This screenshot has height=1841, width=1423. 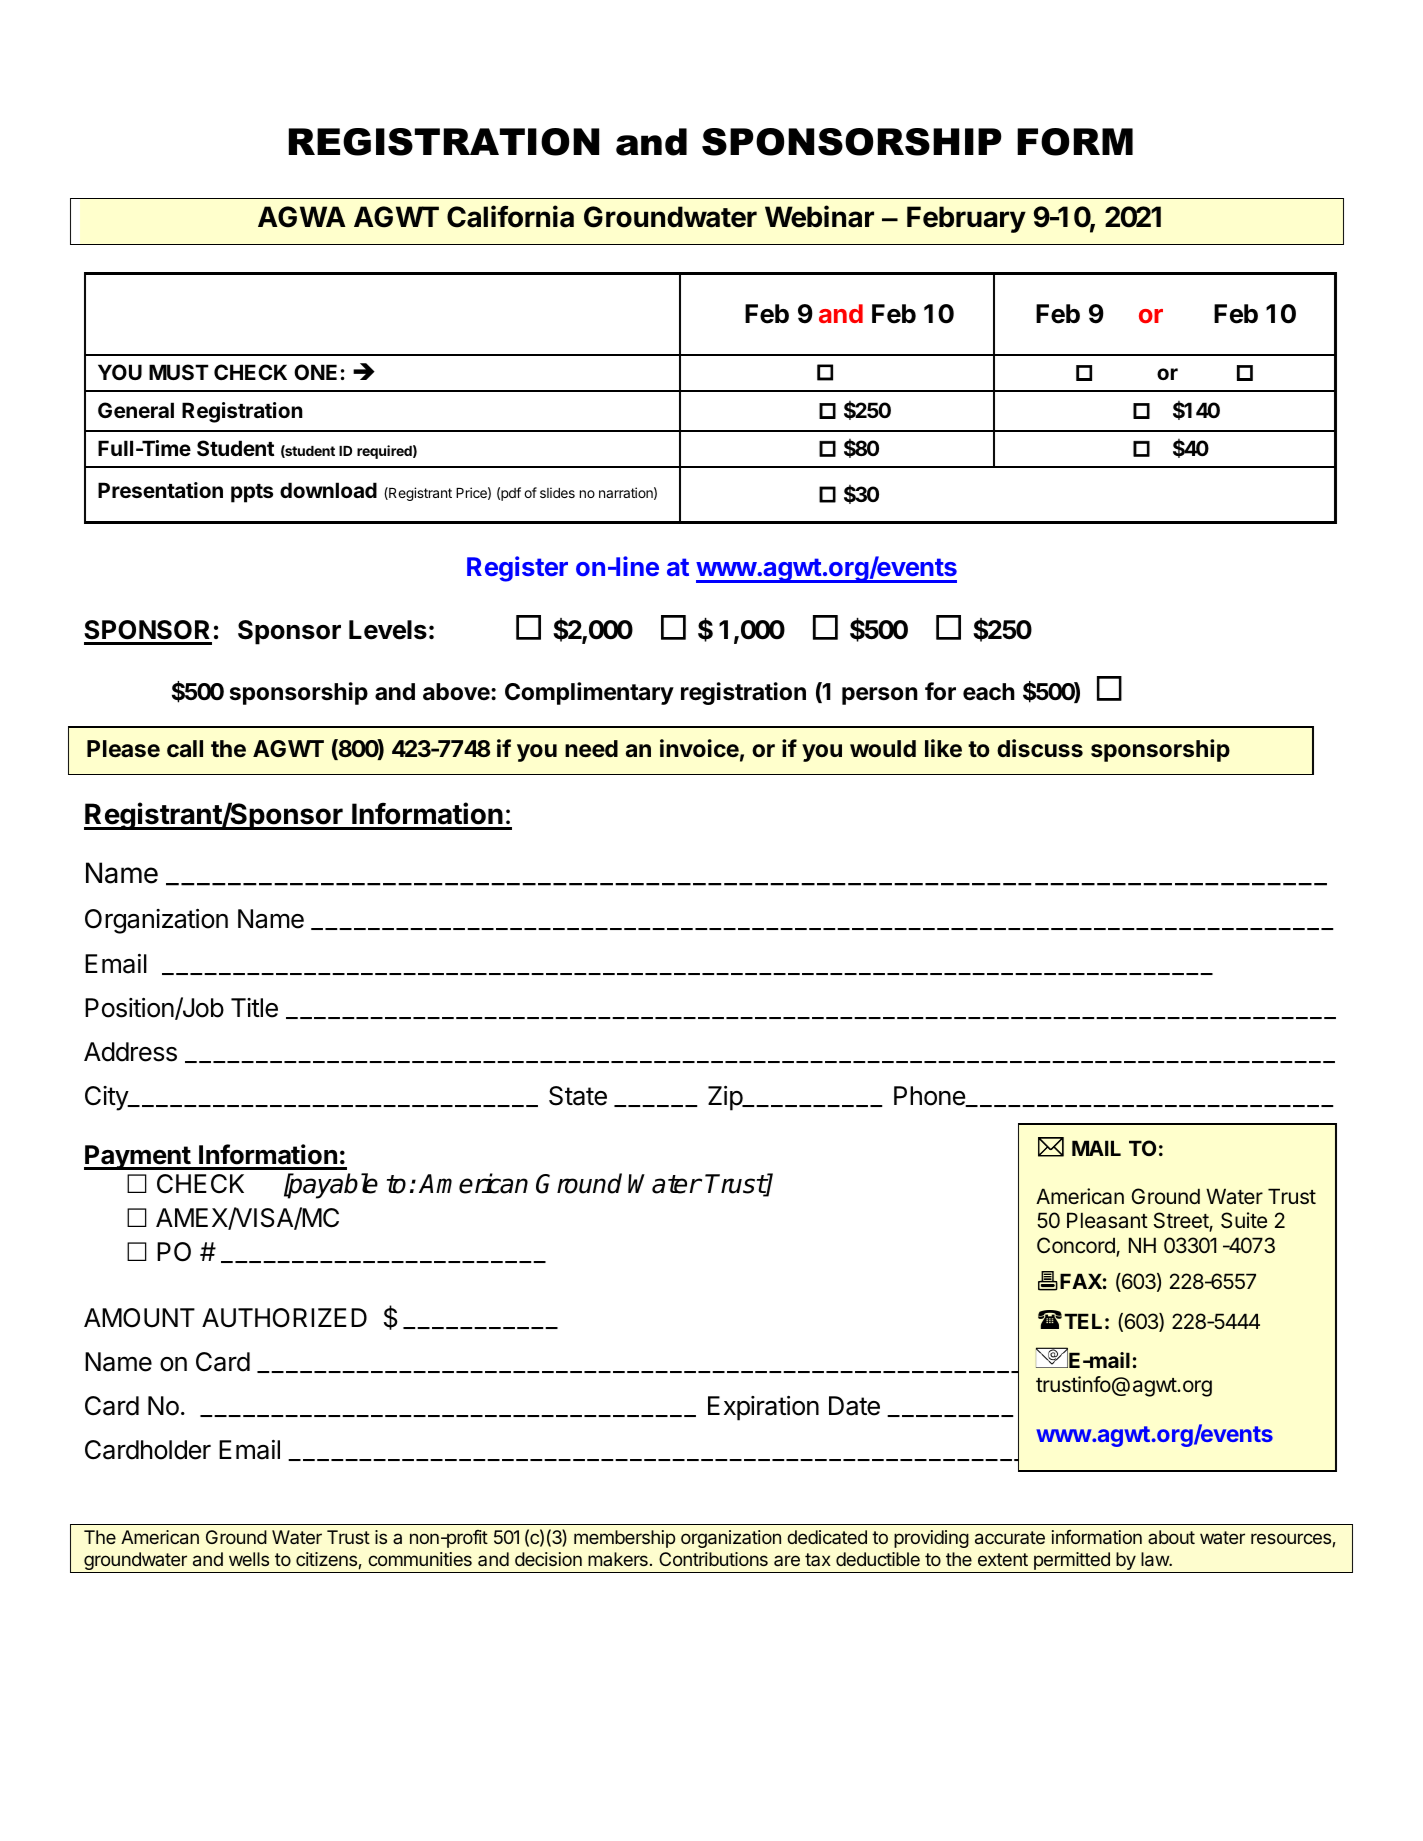 What do you see at coordinates (138, 1157) in the screenshot?
I see `Payment` at bounding box center [138, 1157].
